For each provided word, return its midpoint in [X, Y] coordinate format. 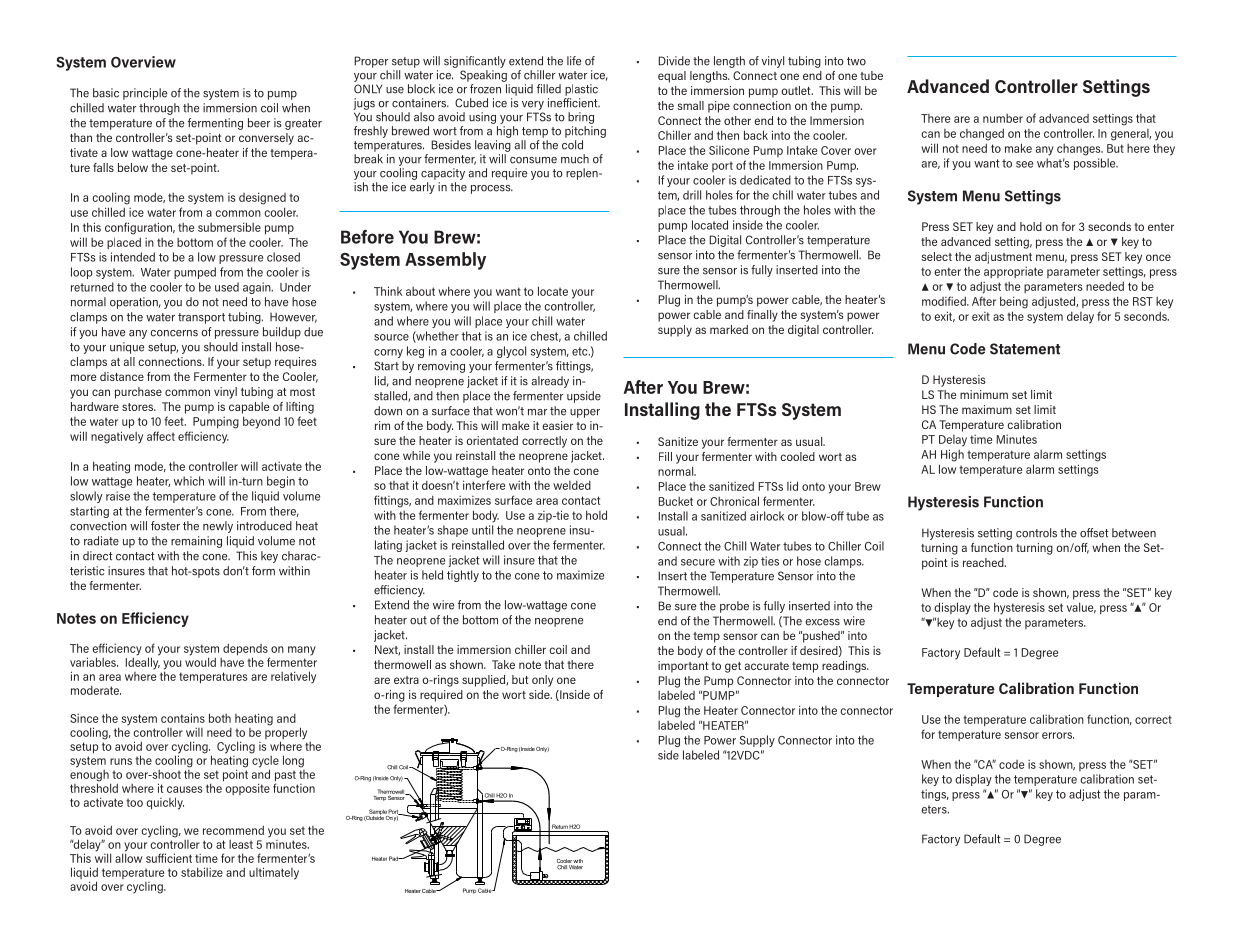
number [1003, 118]
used [227, 287]
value [1081, 607]
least [241, 844]
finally [762, 316]
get [733, 667]
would [200, 661]
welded [572, 485]
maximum [987, 409]
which [189, 481]
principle [145, 94]
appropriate [1013, 272]
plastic [581, 90]
